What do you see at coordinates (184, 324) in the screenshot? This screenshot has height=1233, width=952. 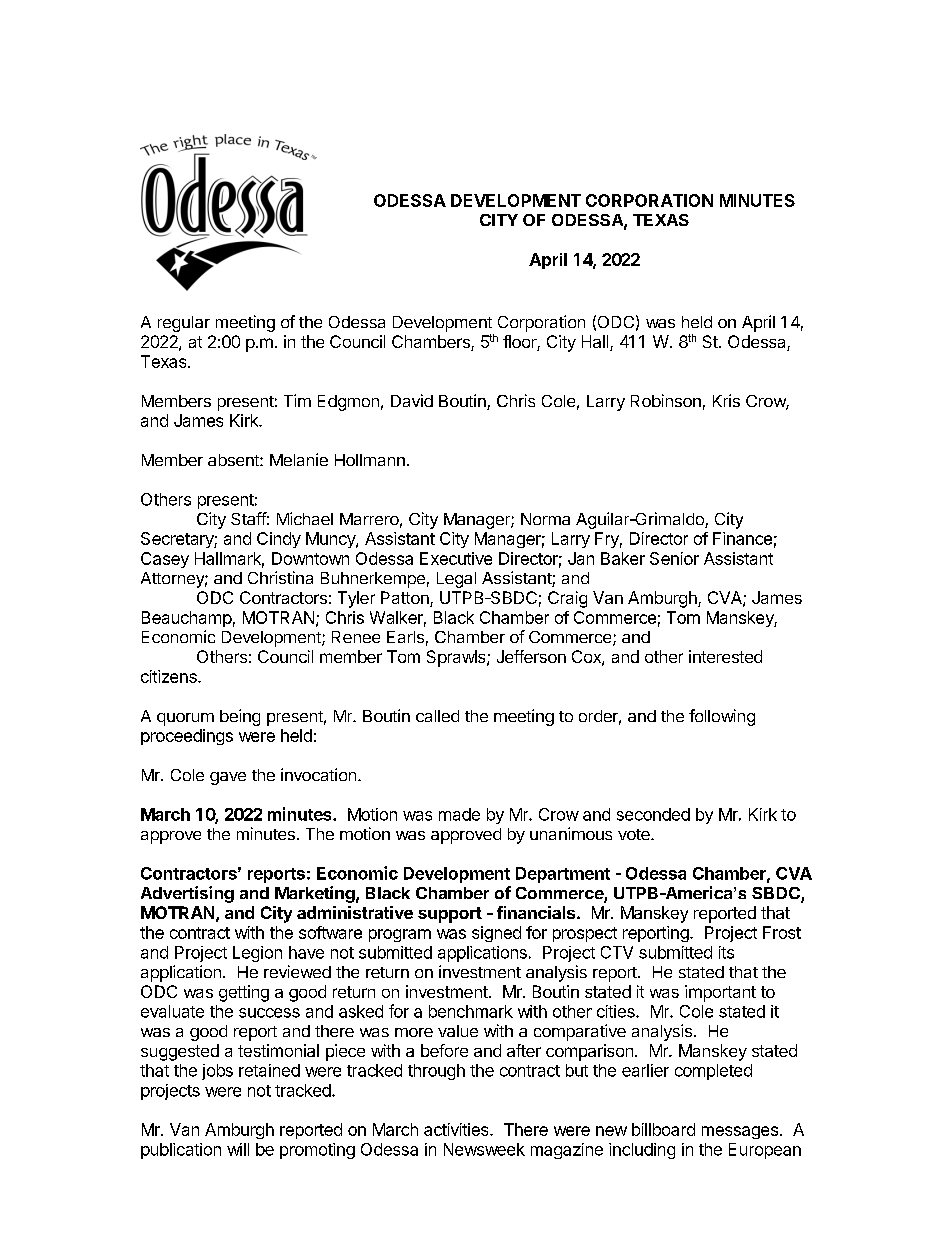 I see `regular` at bounding box center [184, 324].
